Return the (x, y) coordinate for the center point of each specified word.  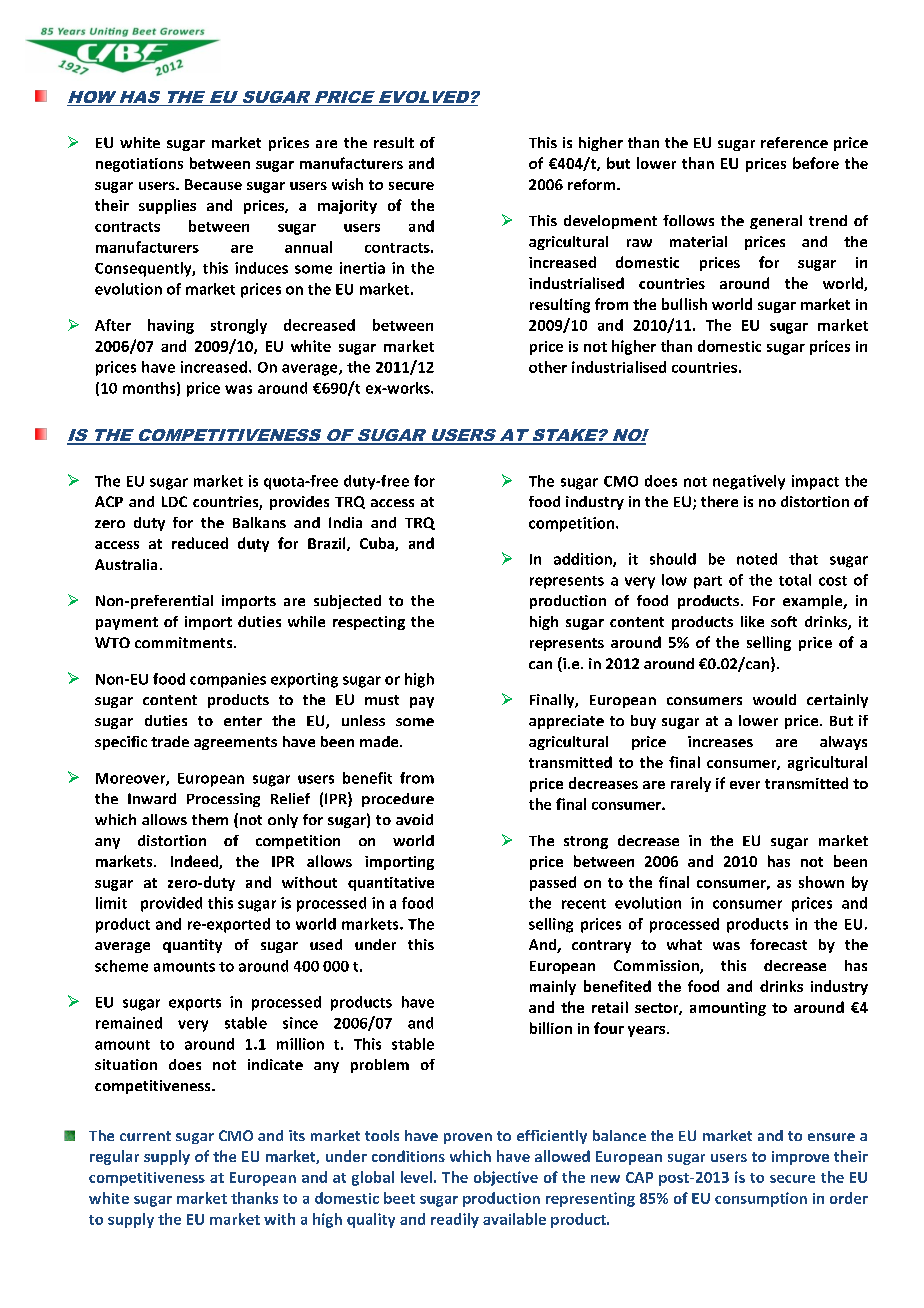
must (382, 700)
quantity (192, 946)
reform (593, 184)
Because (213, 184)
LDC (174, 501)
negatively (749, 482)
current (145, 1136)
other (548, 367)
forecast (778, 944)
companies (228, 680)
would (774, 699)
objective (506, 1178)
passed (553, 883)
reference (794, 142)
